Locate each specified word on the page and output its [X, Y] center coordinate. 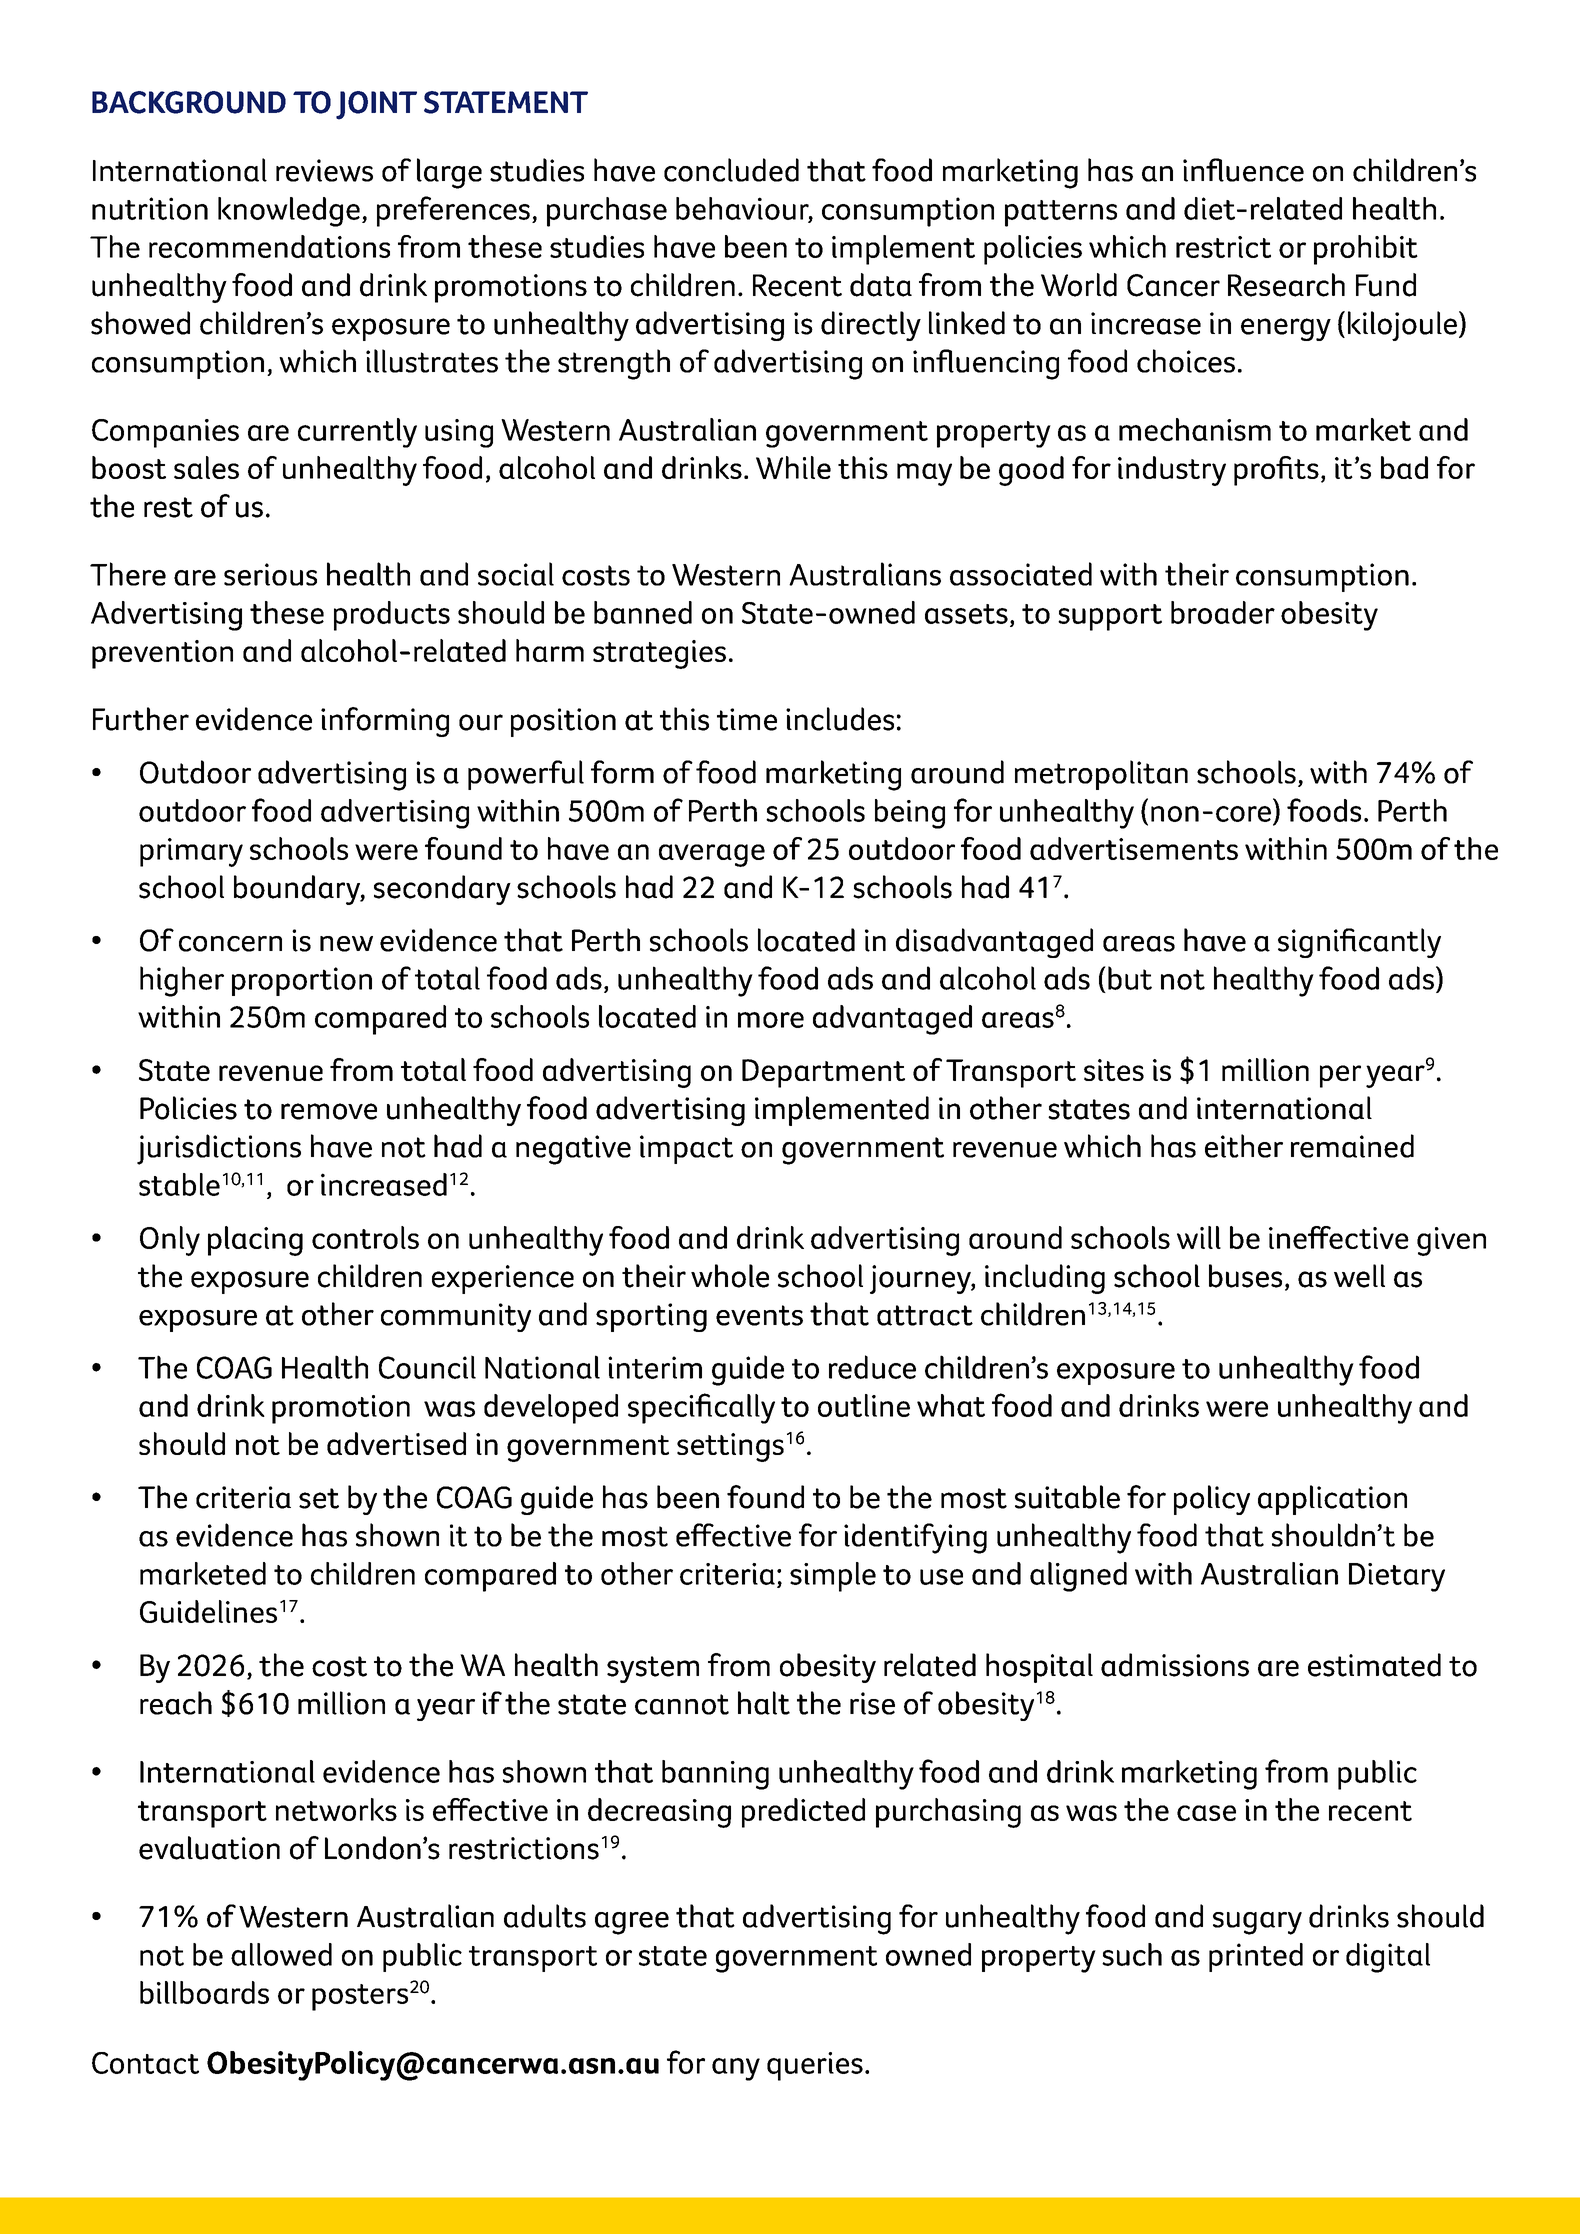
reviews [324, 170]
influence [1243, 170]
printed [1256, 1957]
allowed [281, 1954]
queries [815, 2066]
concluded [731, 170]
